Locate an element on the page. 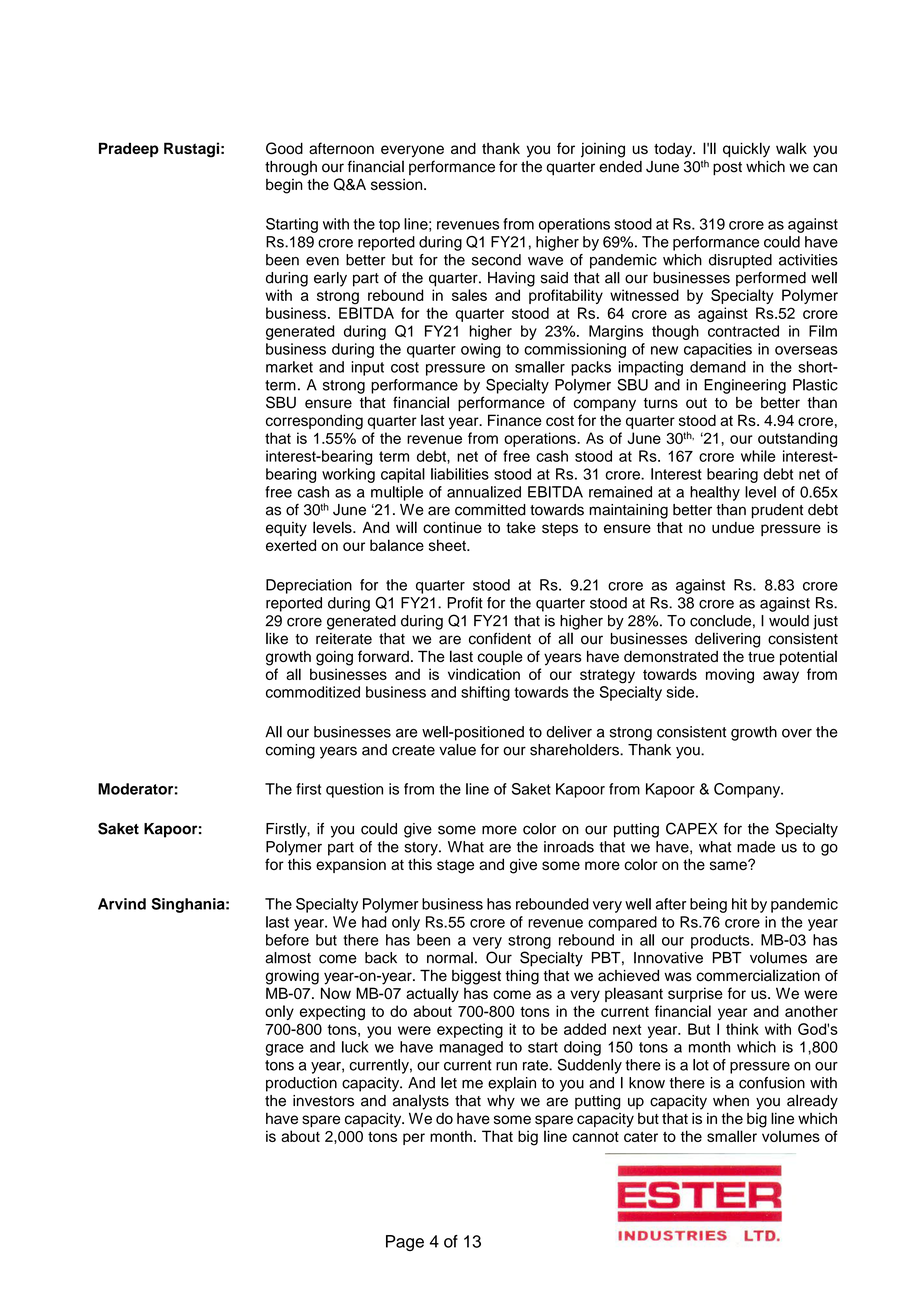 The image size is (924, 1307). begin is located at coordinates (284, 186).
